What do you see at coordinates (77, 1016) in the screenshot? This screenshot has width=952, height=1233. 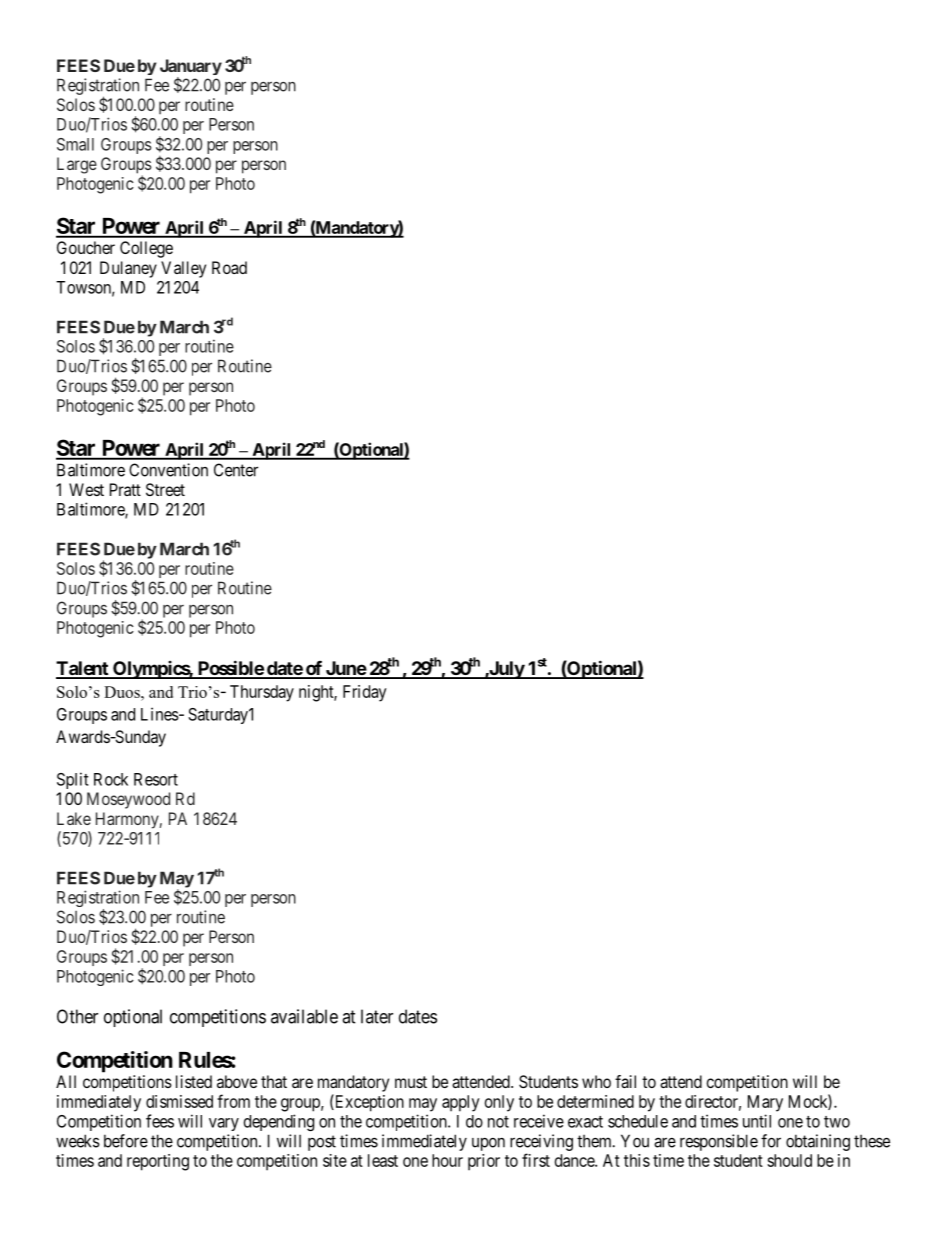 I see `Other` at bounding box center [77, 1016].
